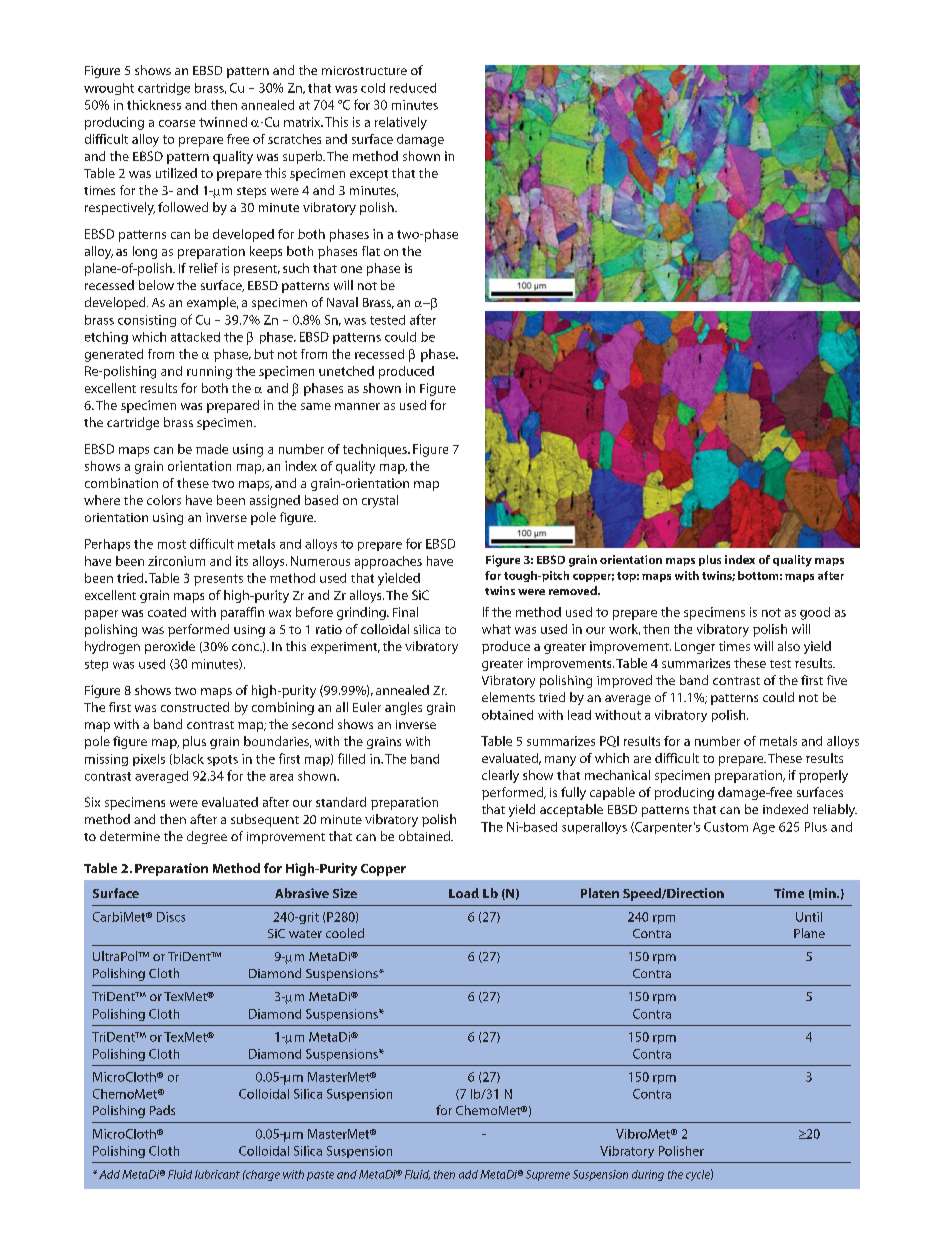 Image resolution: width=952 pixels, height=1233 pixels. What do you see at coordinates (162, 1110) in the screenshot?
I see `Pads` at bounding box center [162, 1110].
